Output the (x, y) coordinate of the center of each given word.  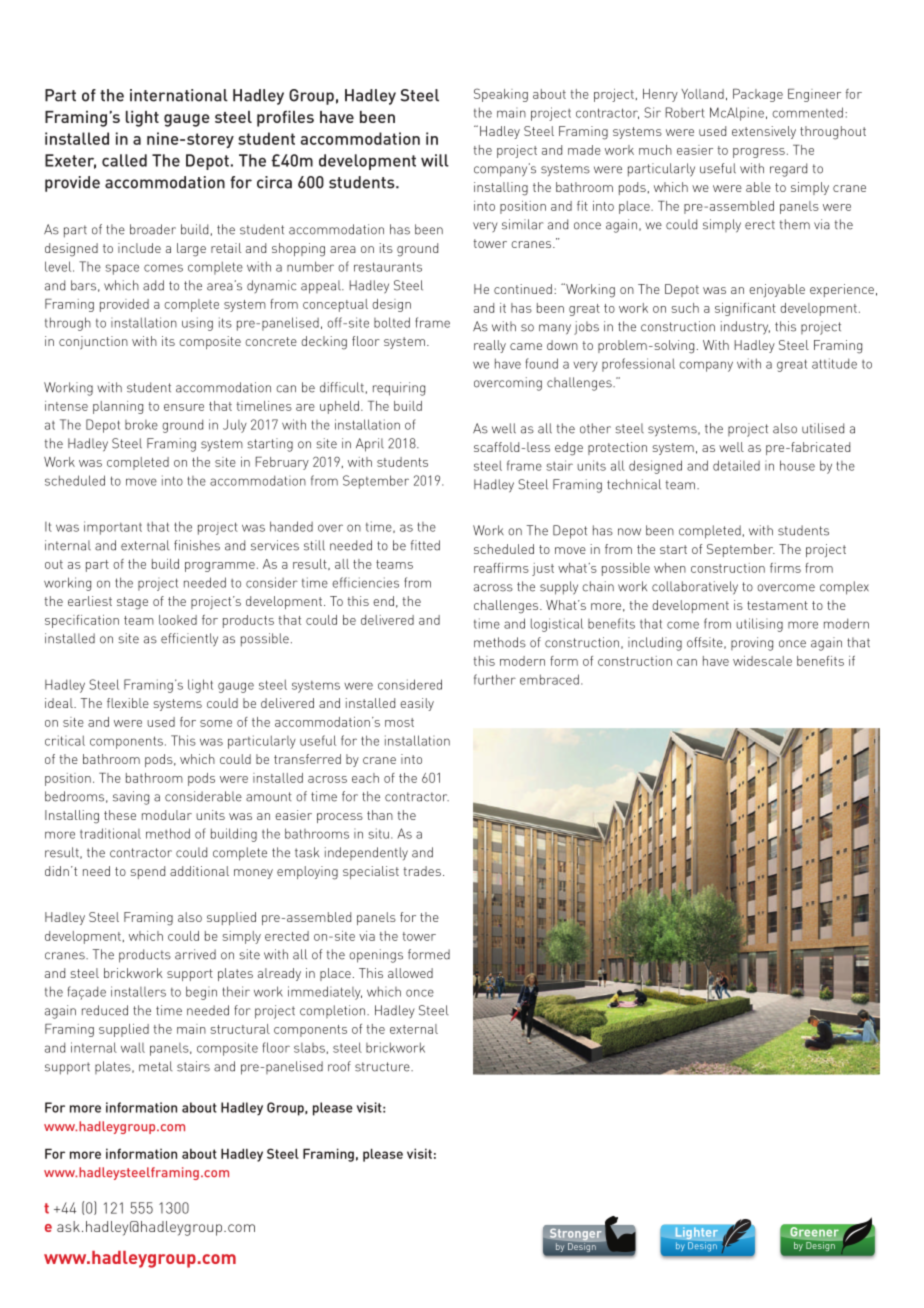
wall (133, 1047)
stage (132, 603)
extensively (764, 132)
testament (777, 605)
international (179, 95)
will (435, 160)
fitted (425, 545)
